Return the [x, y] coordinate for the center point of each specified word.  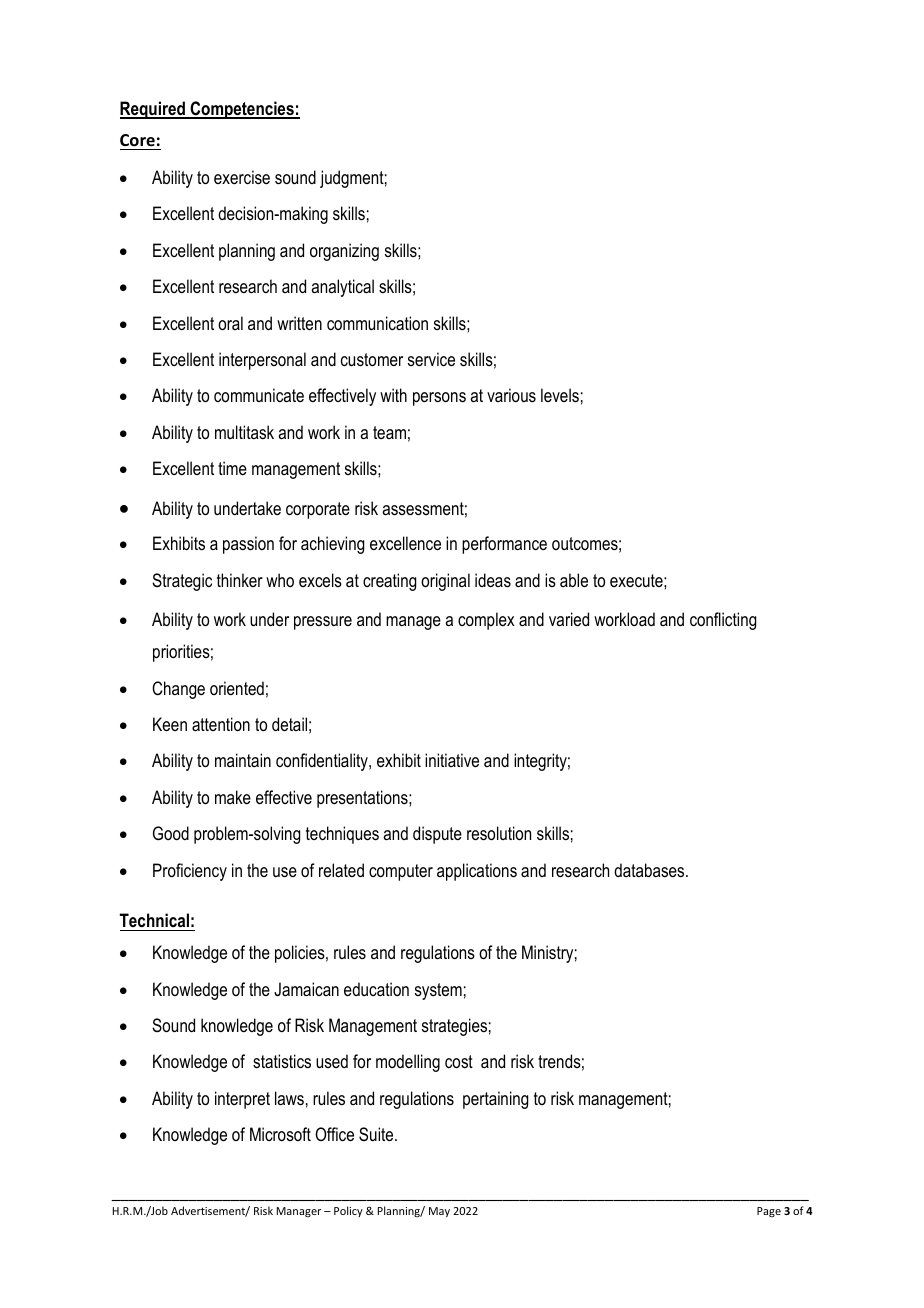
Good [171, 833]
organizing [344, 252]
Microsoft [280, 1134]
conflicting [723, 621]
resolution [499, 833]
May [439, 1212]
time [232, 468]
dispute [437, 835]
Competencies [242, 110]
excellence [405, 543]
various [511, 395]
